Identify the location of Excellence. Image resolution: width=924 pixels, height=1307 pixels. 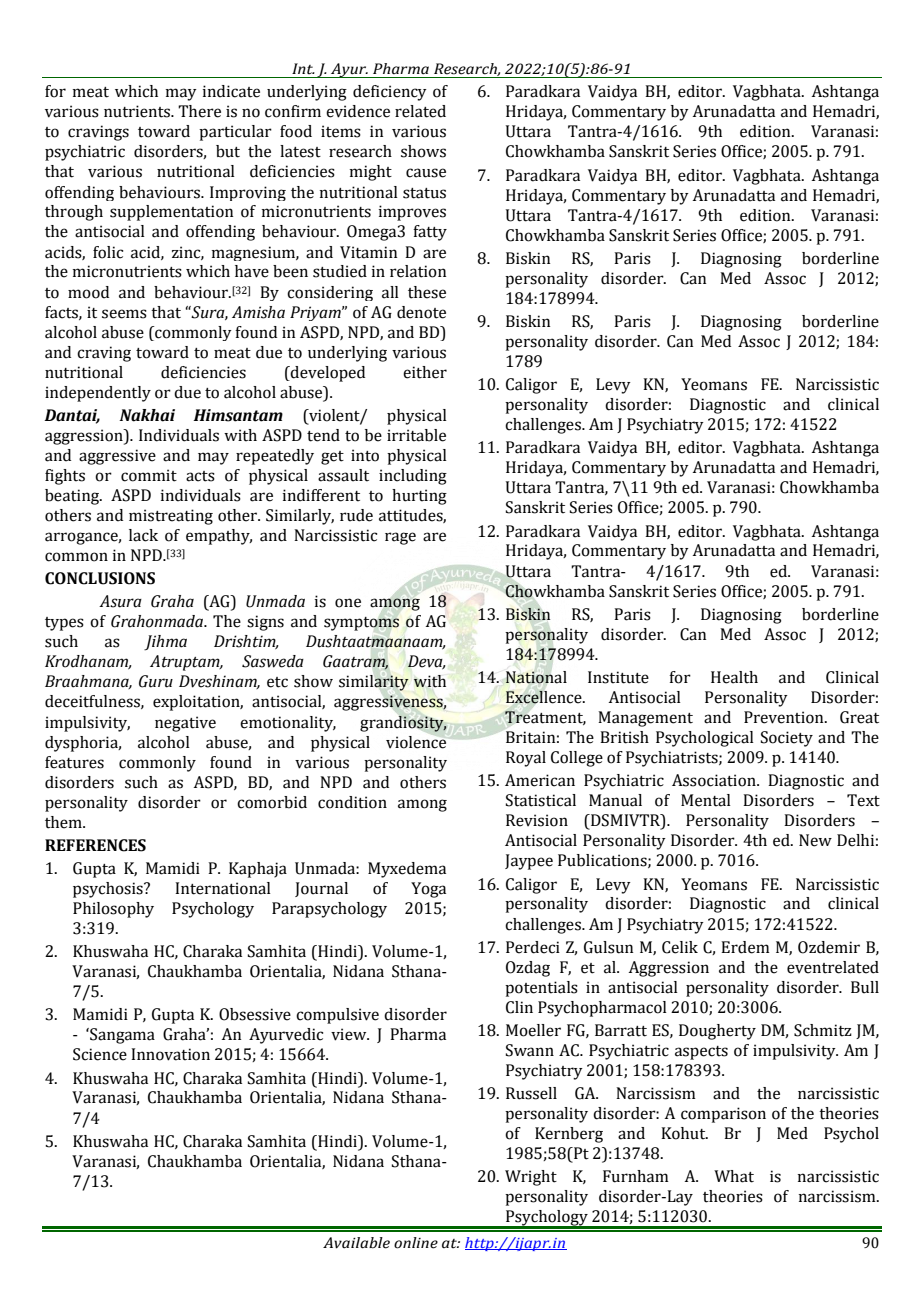
(545, 697).
